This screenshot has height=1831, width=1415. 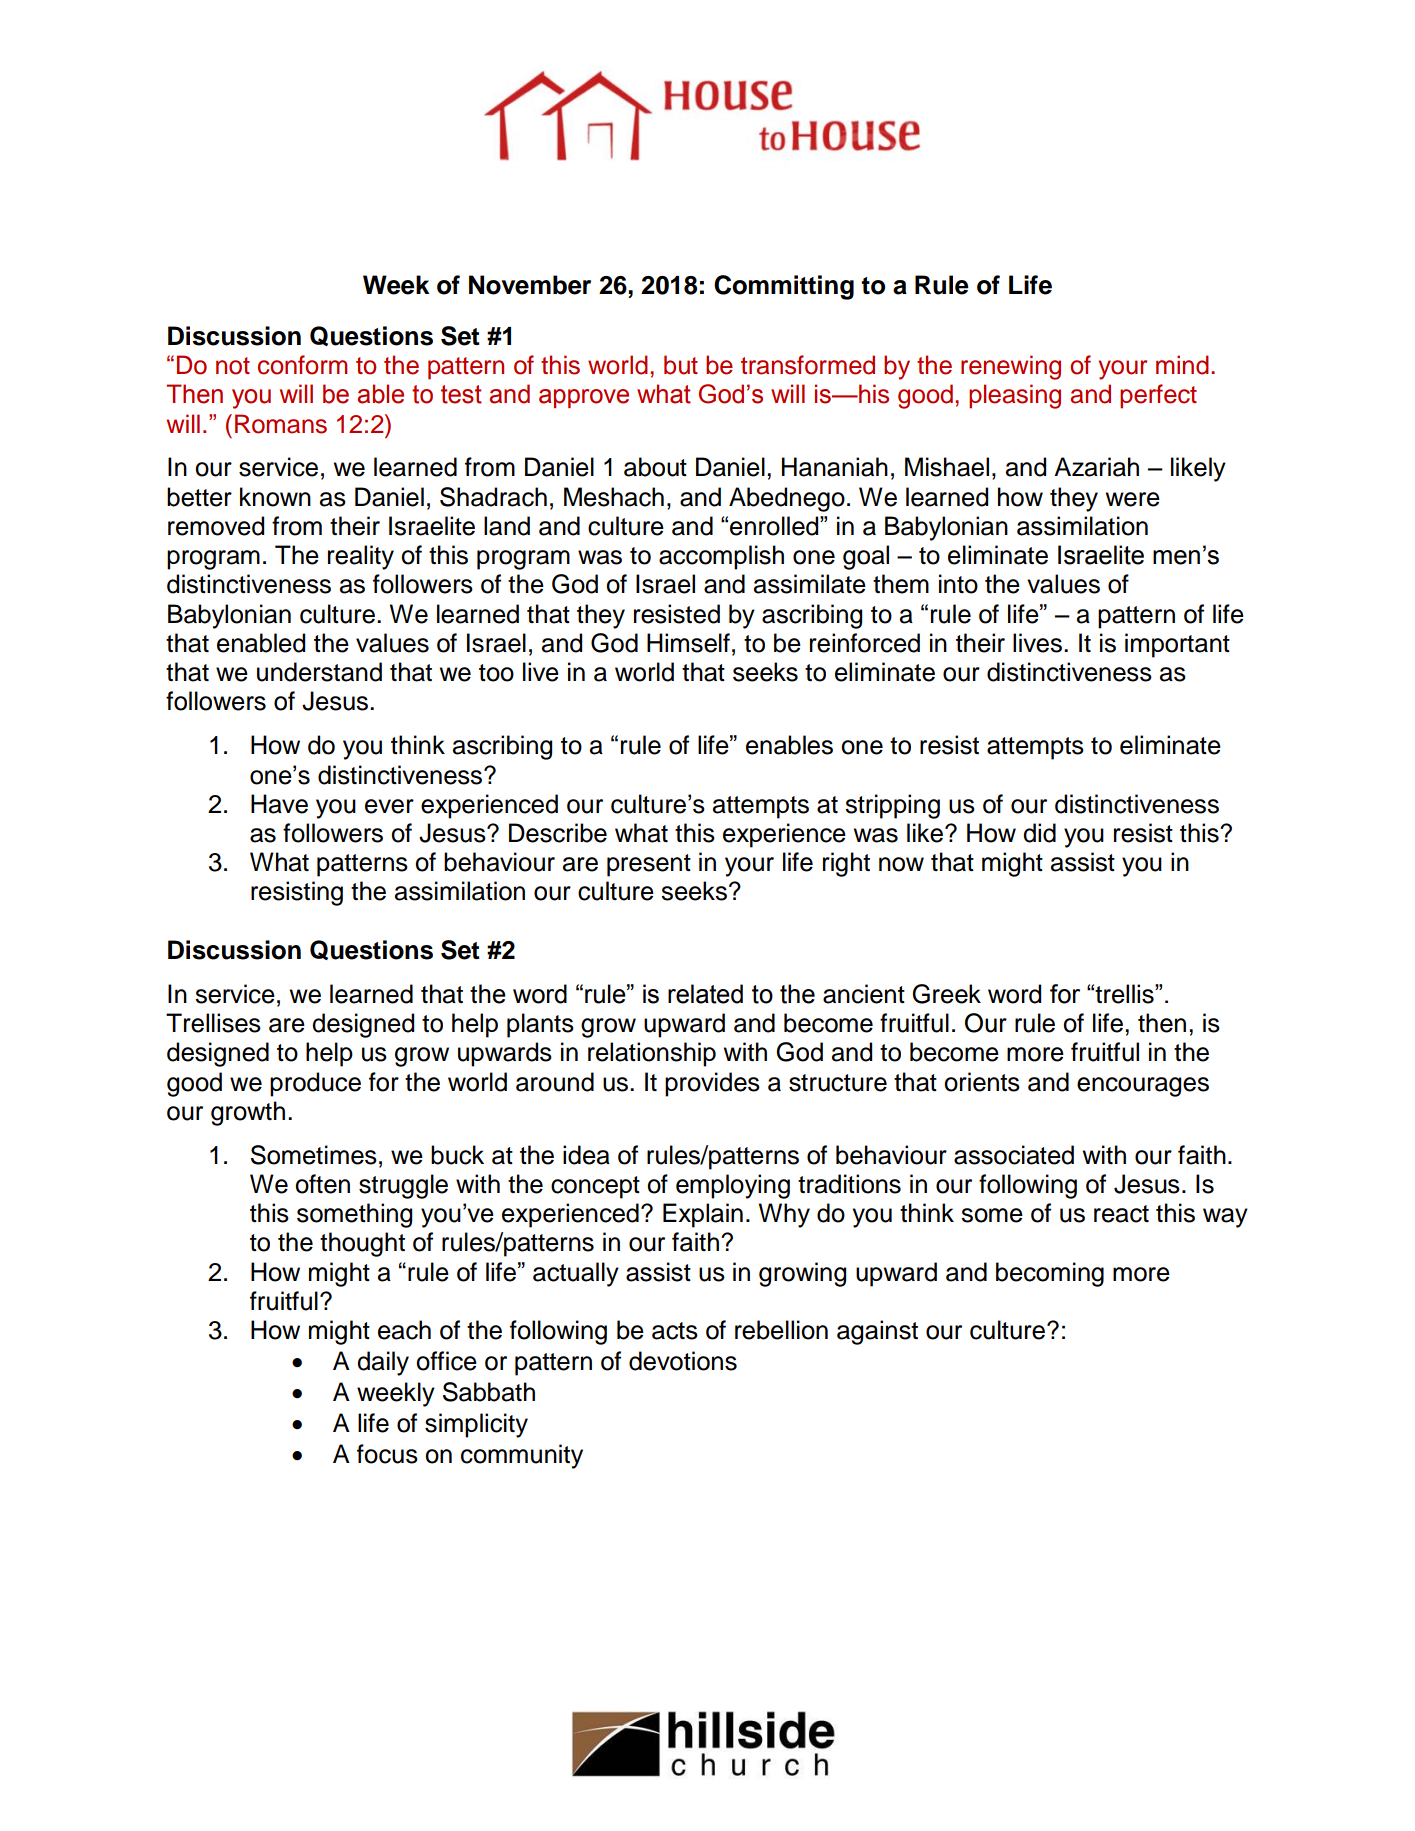 I want to click on present, so click(x=649, y=865).
